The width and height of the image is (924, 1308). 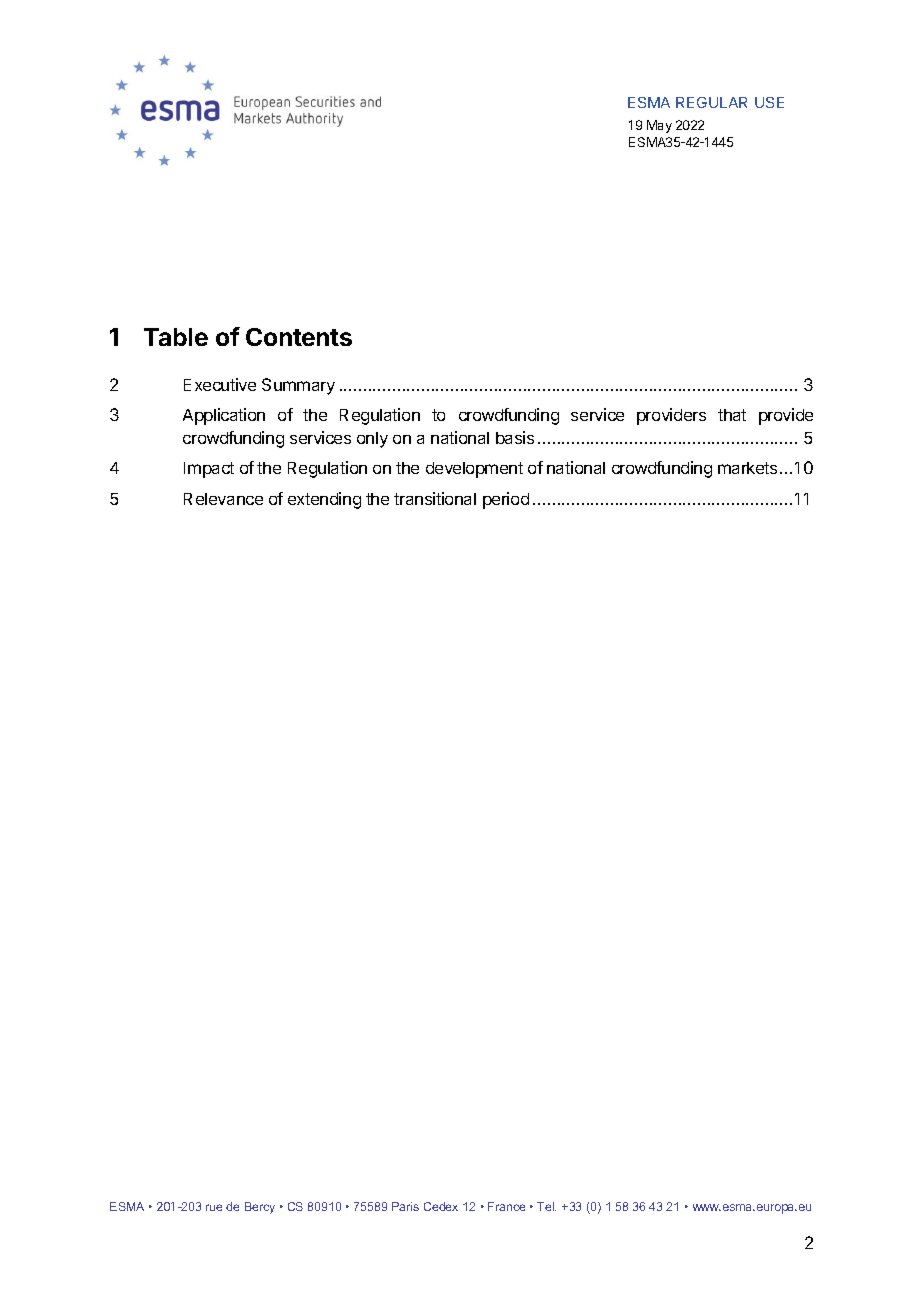 I want to click on extending, so click(x=324, y=500).
